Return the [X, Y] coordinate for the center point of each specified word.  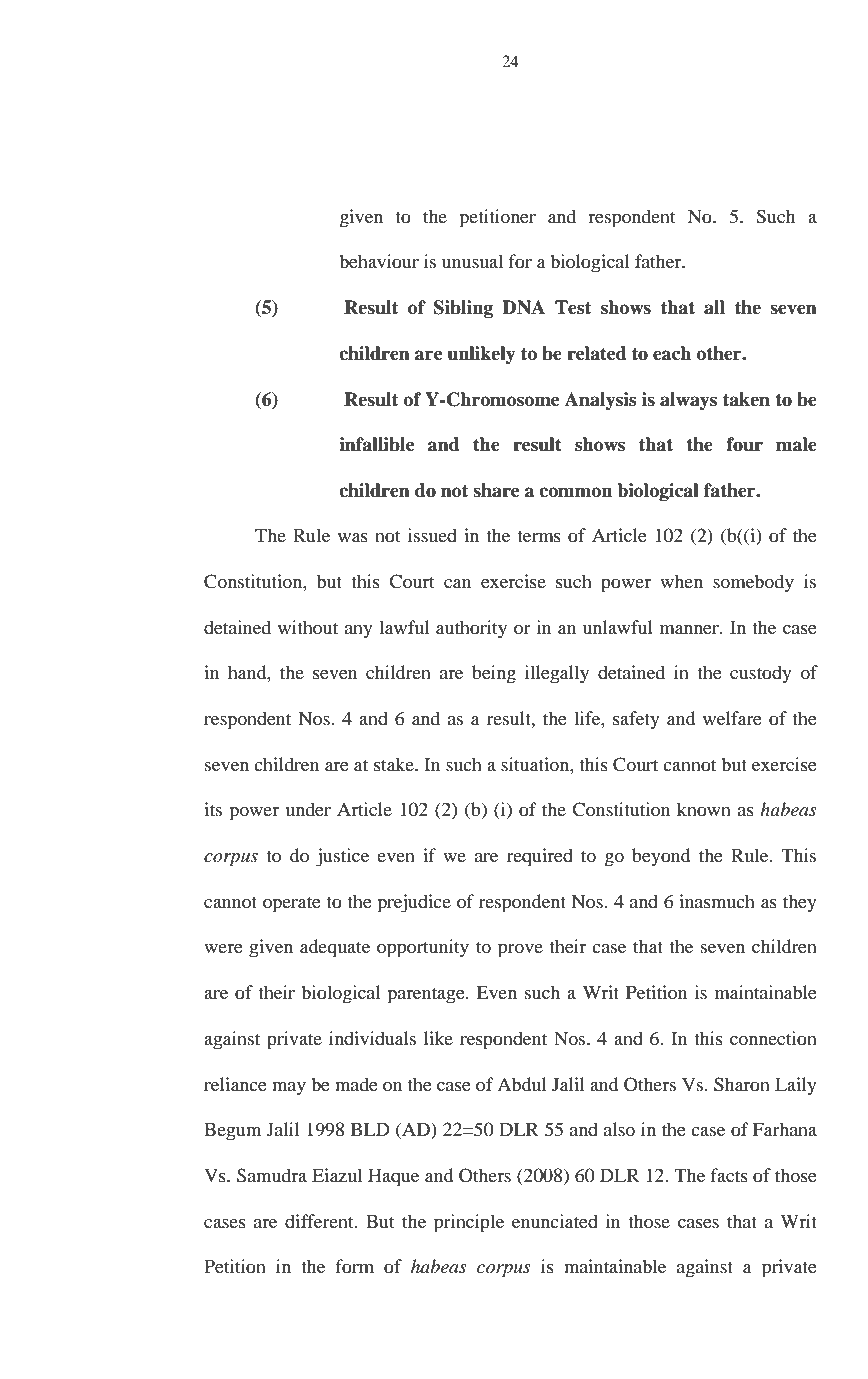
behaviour [379, 261]
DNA [523, 307]
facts [729, 1175]
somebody [753, 583]
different [320, 1221]
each [672, 353]
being [494, 674]
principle [469, 1223]
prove [520, 951]
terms [539, 536]
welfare [732, 718]
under [308, 809]
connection [773, 1038]
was [353, 537]
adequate [335, 948]
